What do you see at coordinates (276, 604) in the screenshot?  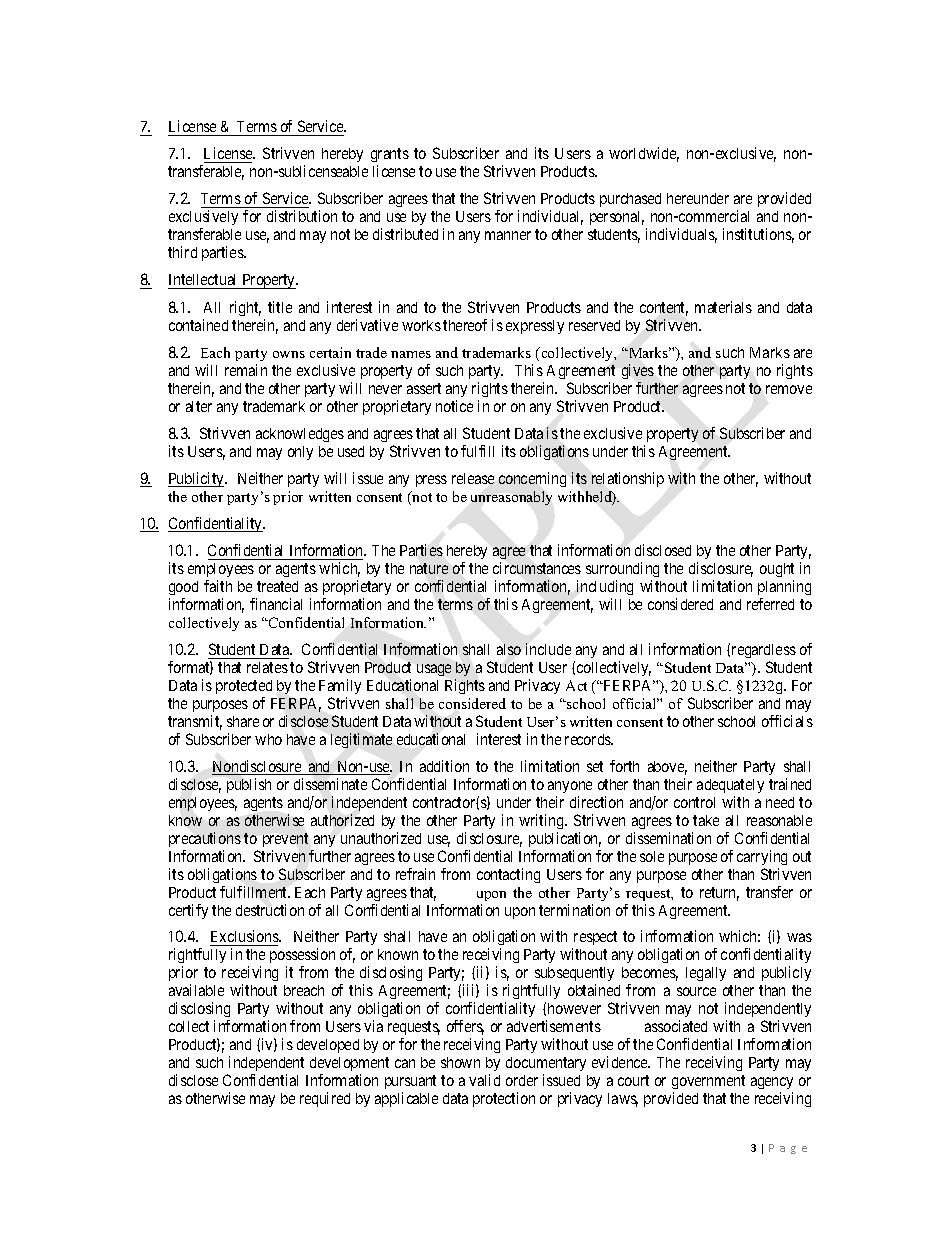 I see `financial` at bounding box center [276, 604].
